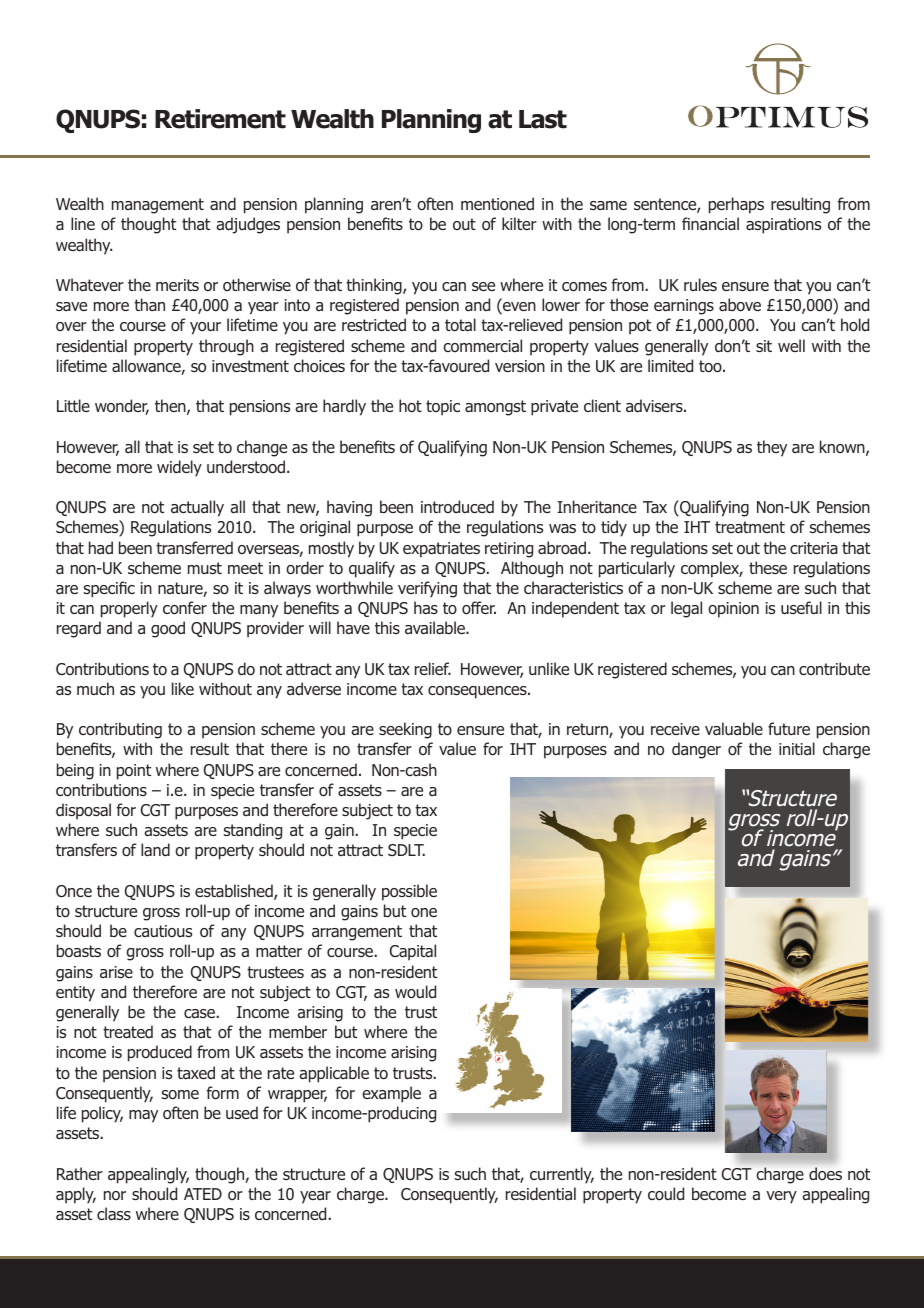 The image size is (924, 1308). What do you see at coordinates (457, 507) in the page?
I see `introduced` at bounding box center [457, 507].
